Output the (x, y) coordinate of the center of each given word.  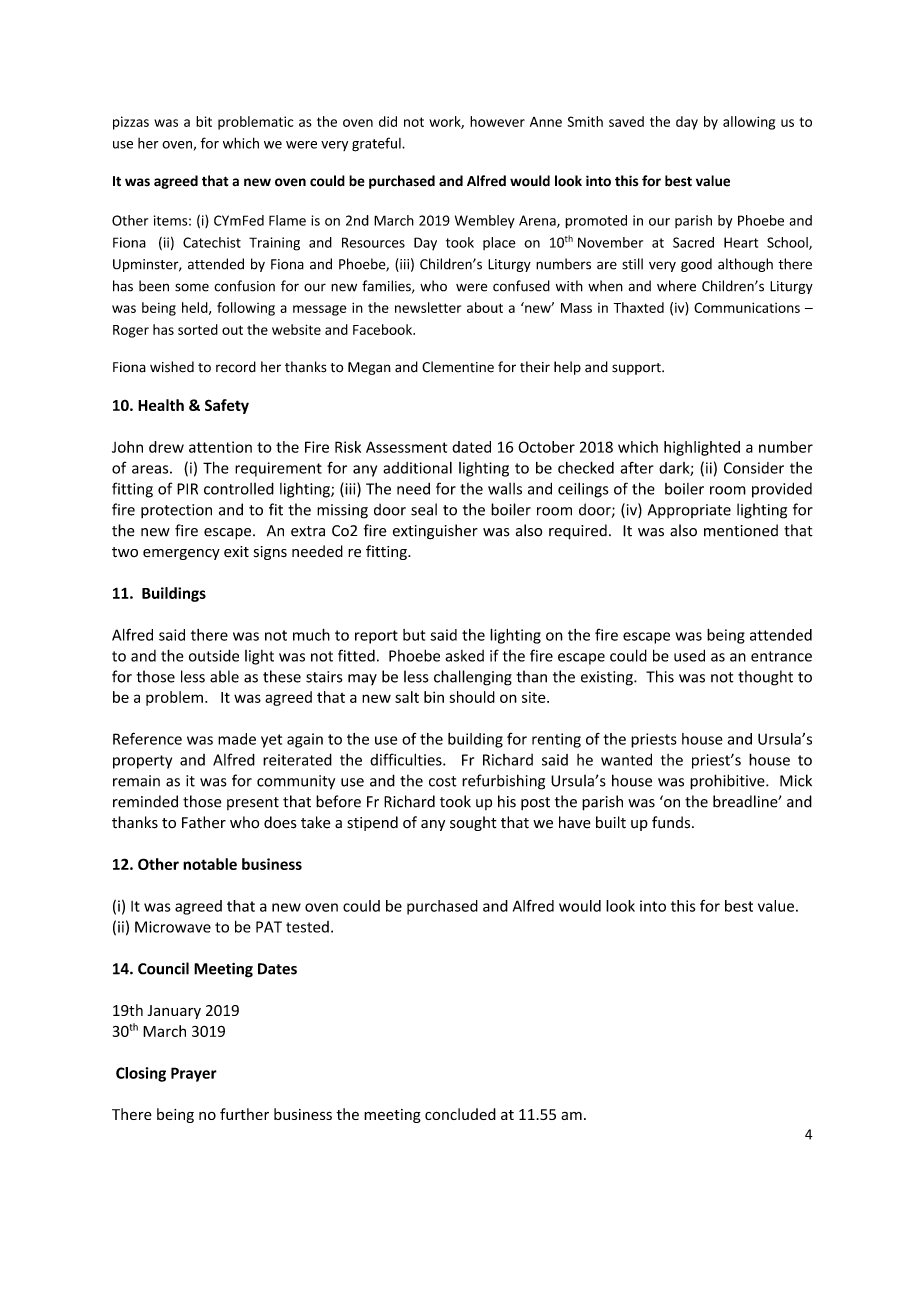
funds (672, 822)
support (637, 369)
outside (214, 655)
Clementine (458, 367)
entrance (781, 656)
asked (464, 656)
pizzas (131, 123)
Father (204, 822)
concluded (460, 1114)
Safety (227, 406)
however (497, 121)
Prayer (194, 1074)
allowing (749, 123)
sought (473, 823)
